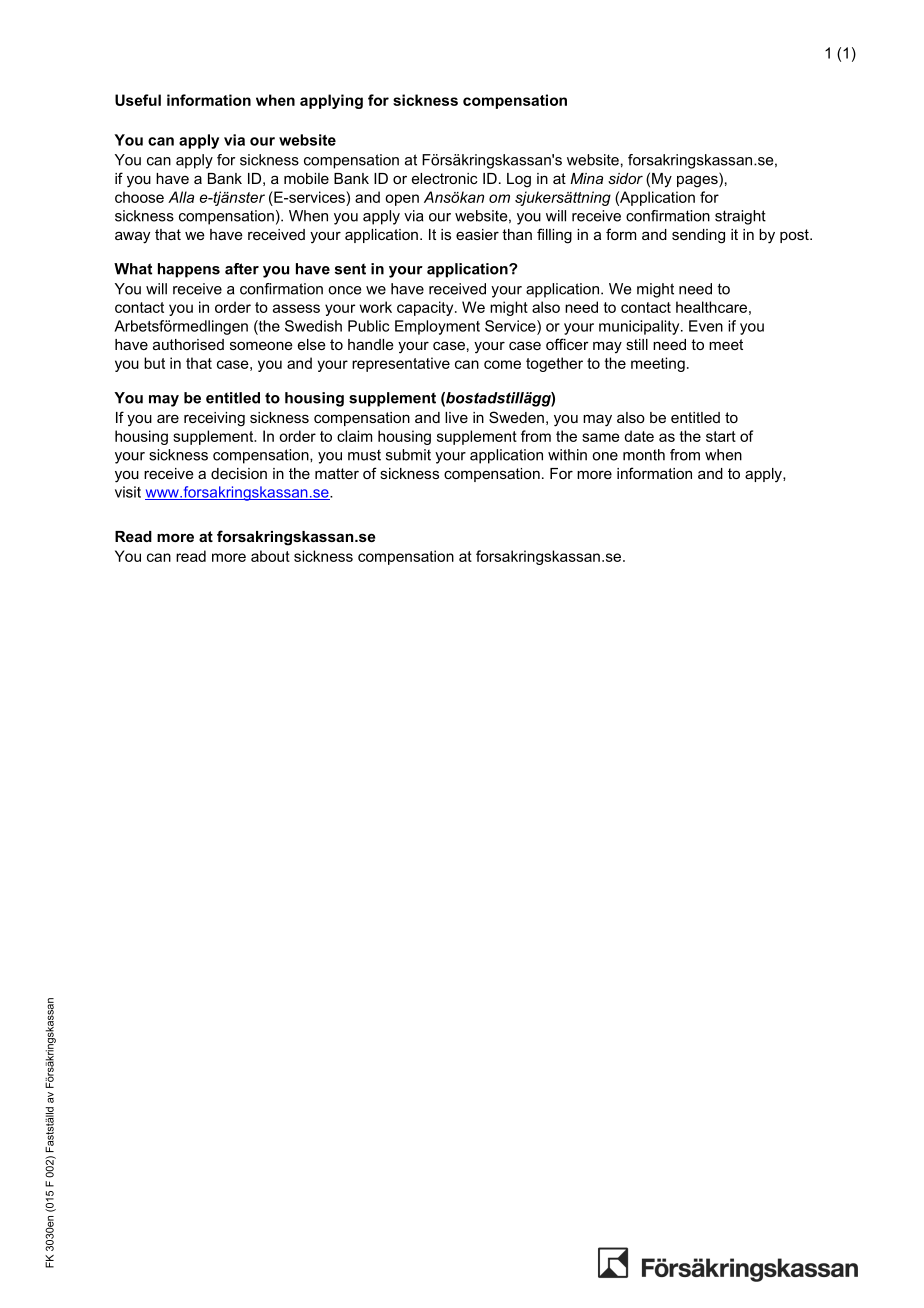 The image size is (924, 1308). I want to click on easier, so click(477, 234).
